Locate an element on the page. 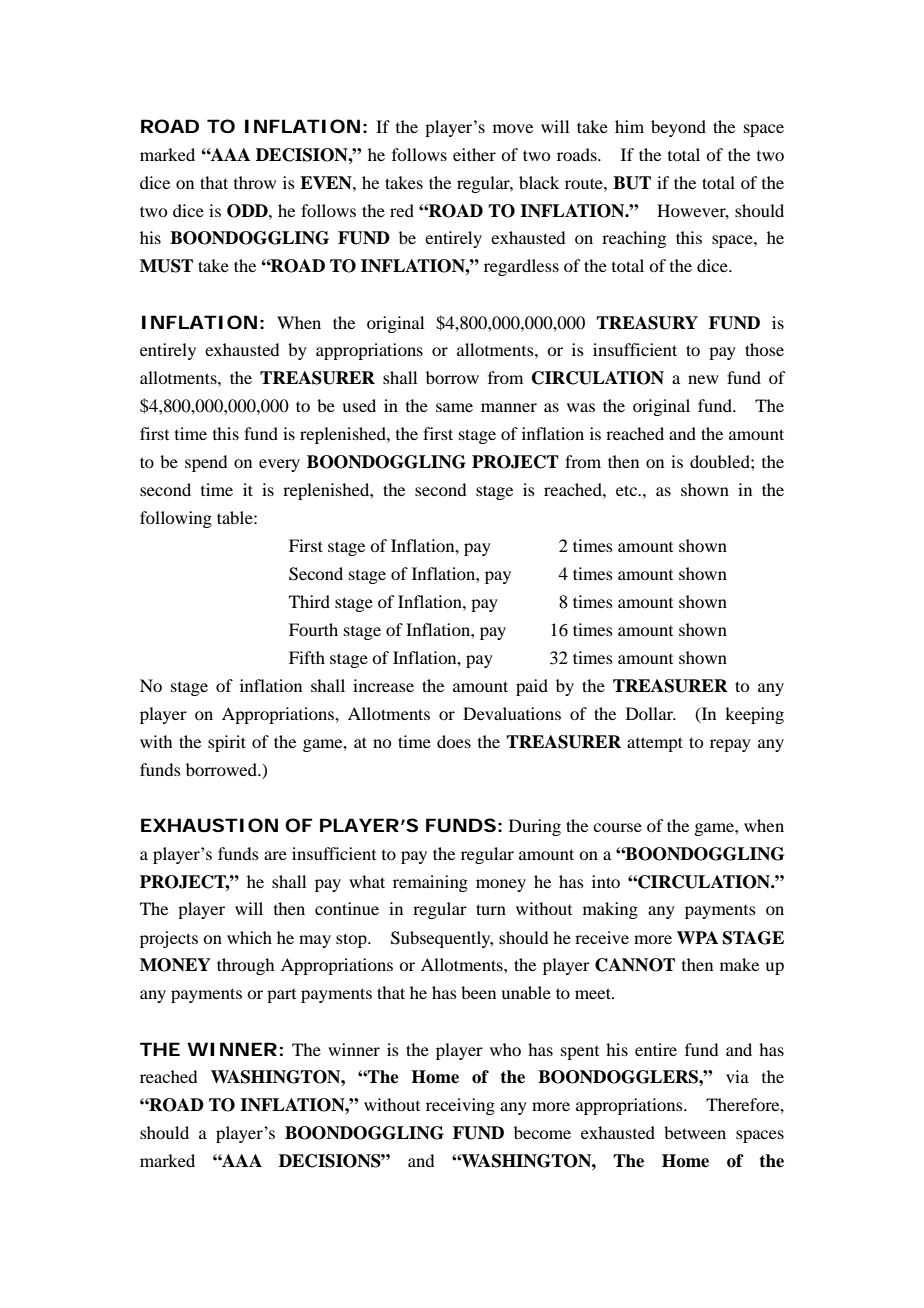 This document has height=1308, width=924. part is located at coordinates (281, 996).
